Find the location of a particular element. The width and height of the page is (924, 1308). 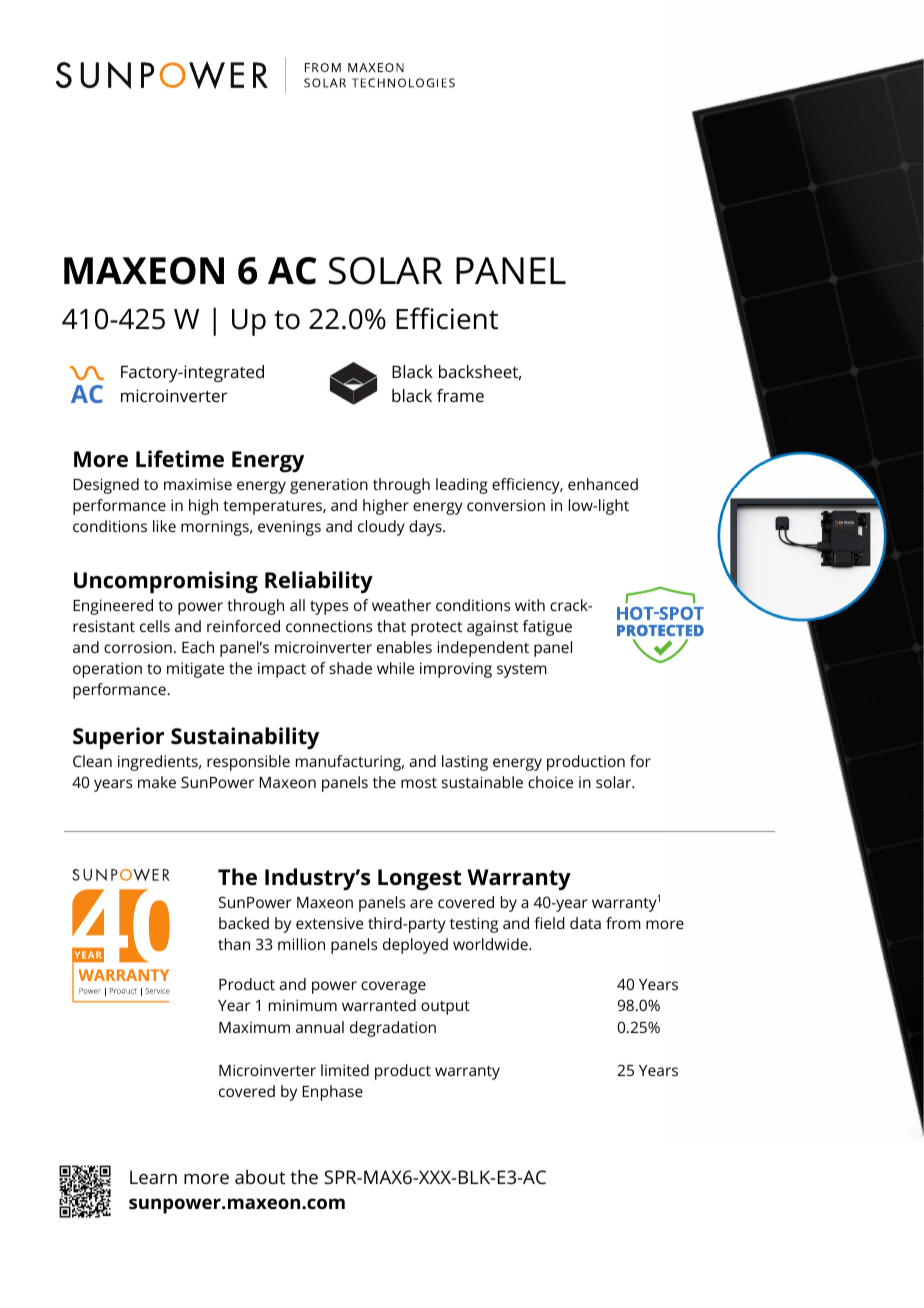

Efficient is located at coordinates (447, 318).
